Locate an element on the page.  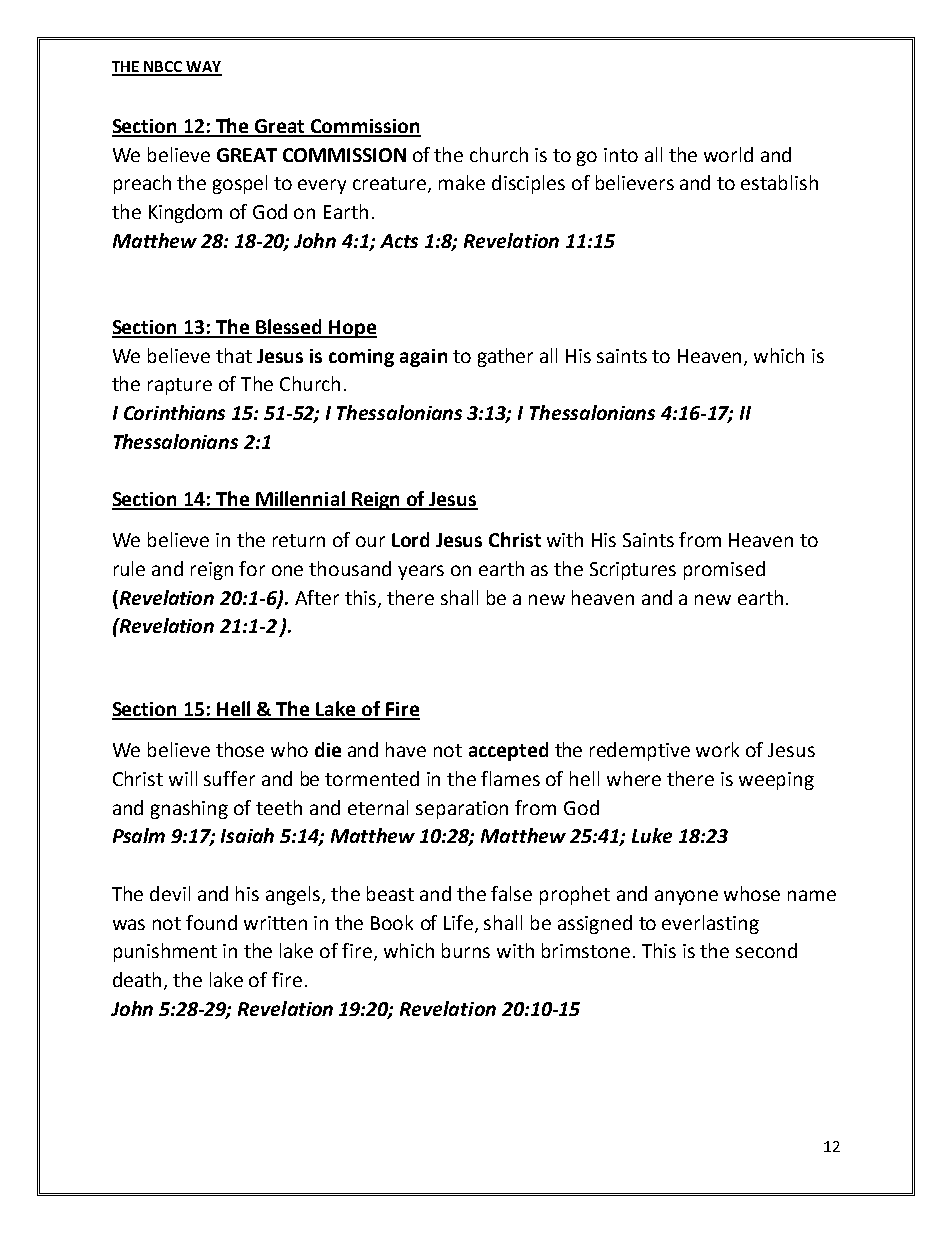
for is located at coordinates (252, 568).
